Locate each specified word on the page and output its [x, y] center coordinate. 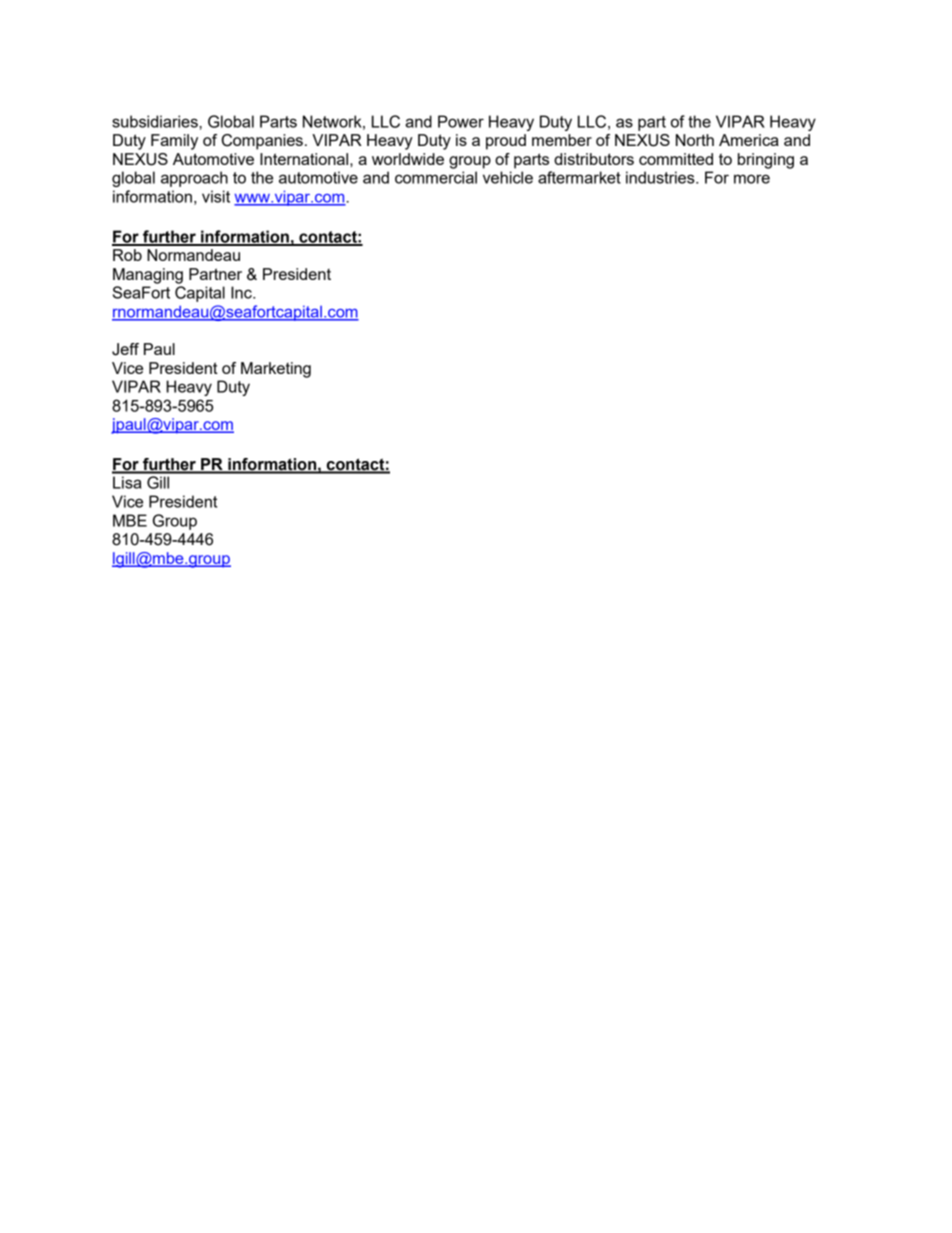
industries [661, 177]
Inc [242, 292]
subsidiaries [156, 121]
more [752, 179]
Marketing [276, 370]
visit [216, 196]
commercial [436, 177]
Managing [148, 276]
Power [461, 121]
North [695, 140]
